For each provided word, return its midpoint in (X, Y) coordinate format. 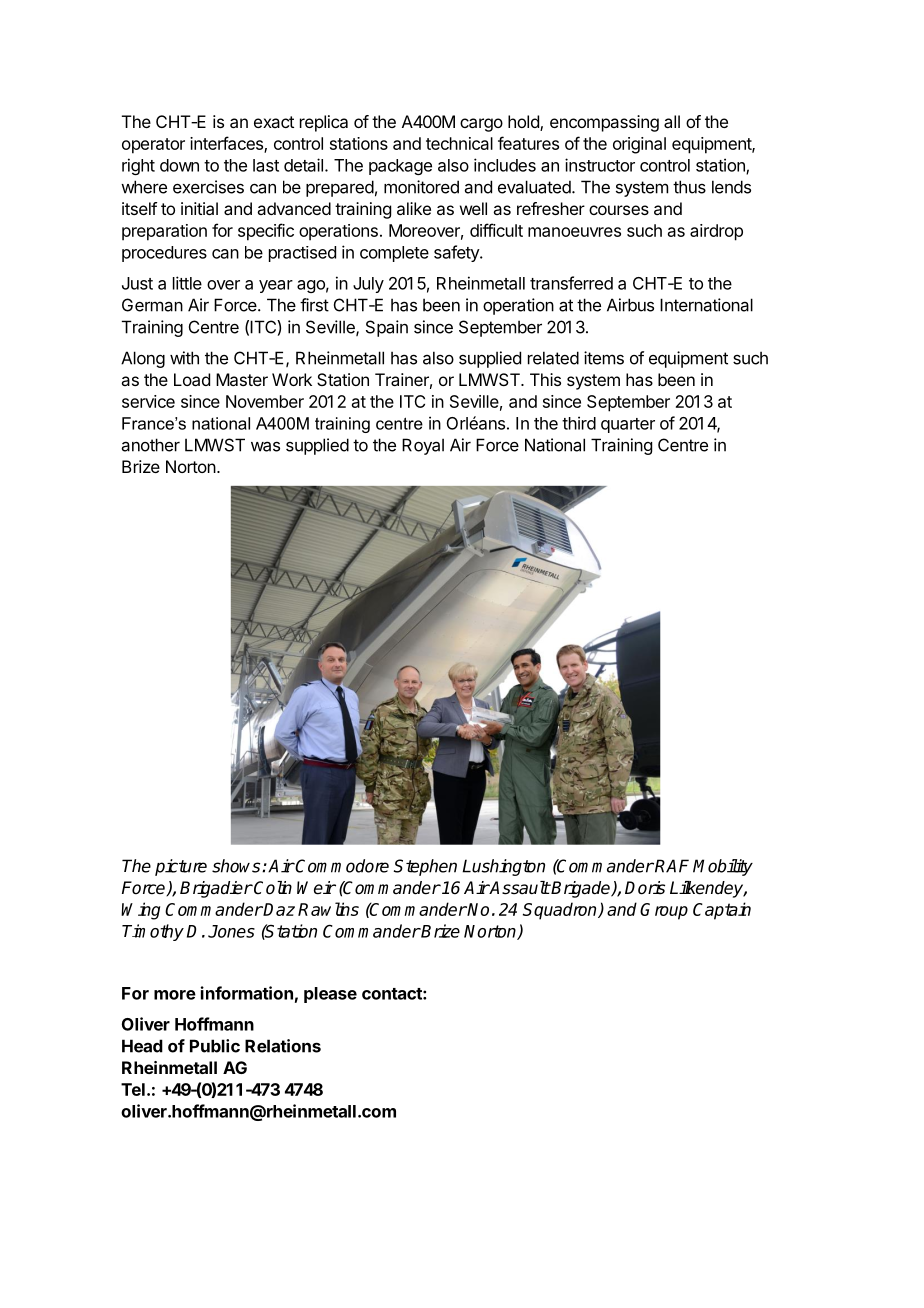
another (151, 445)
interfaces (227, 144)
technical (459, 143)
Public (215, 1046)
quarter (628, 425)
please (330, 995)
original (639, 145)
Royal (423, 446)
